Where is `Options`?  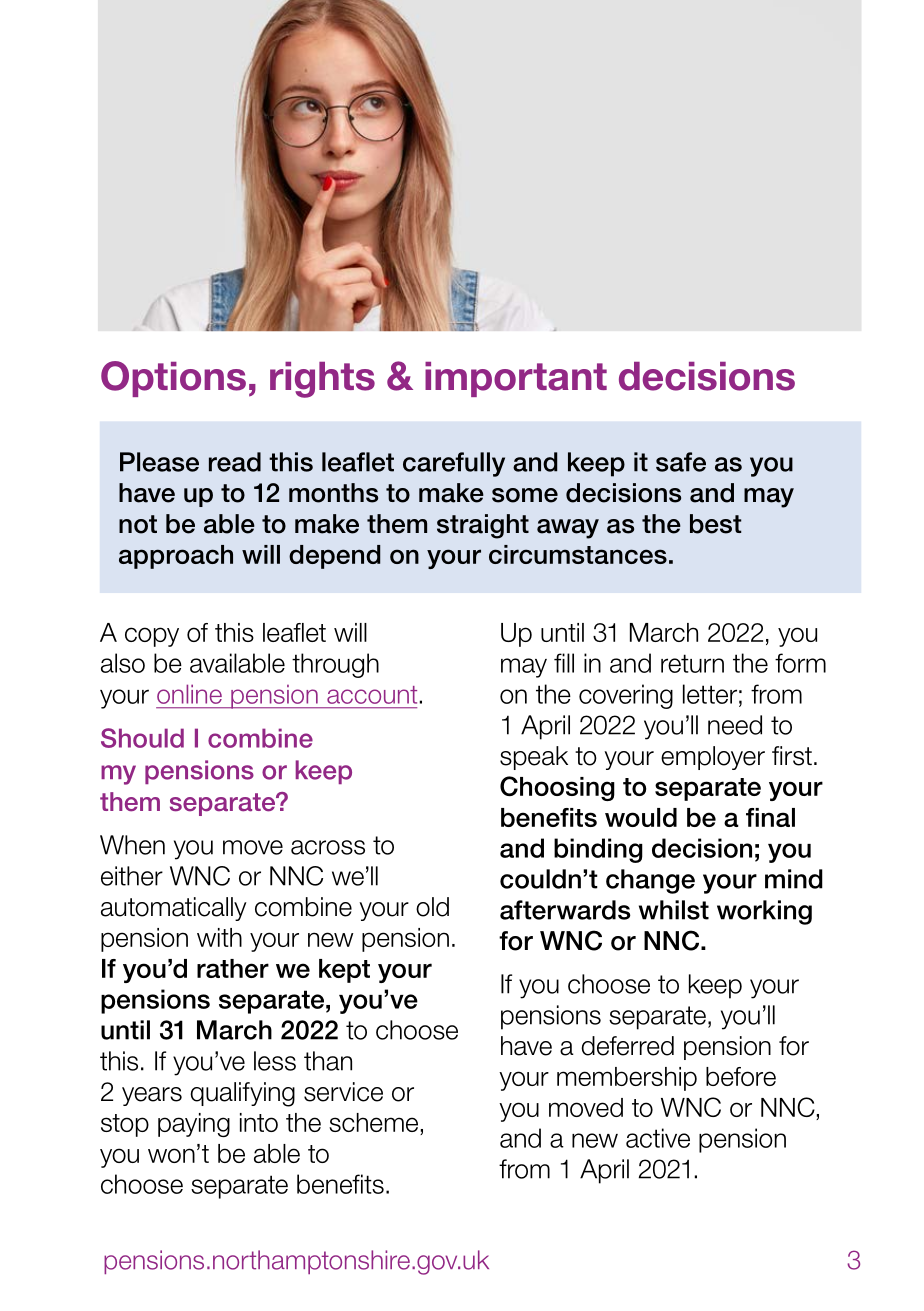 Options is located at coordinates (173, 379).
